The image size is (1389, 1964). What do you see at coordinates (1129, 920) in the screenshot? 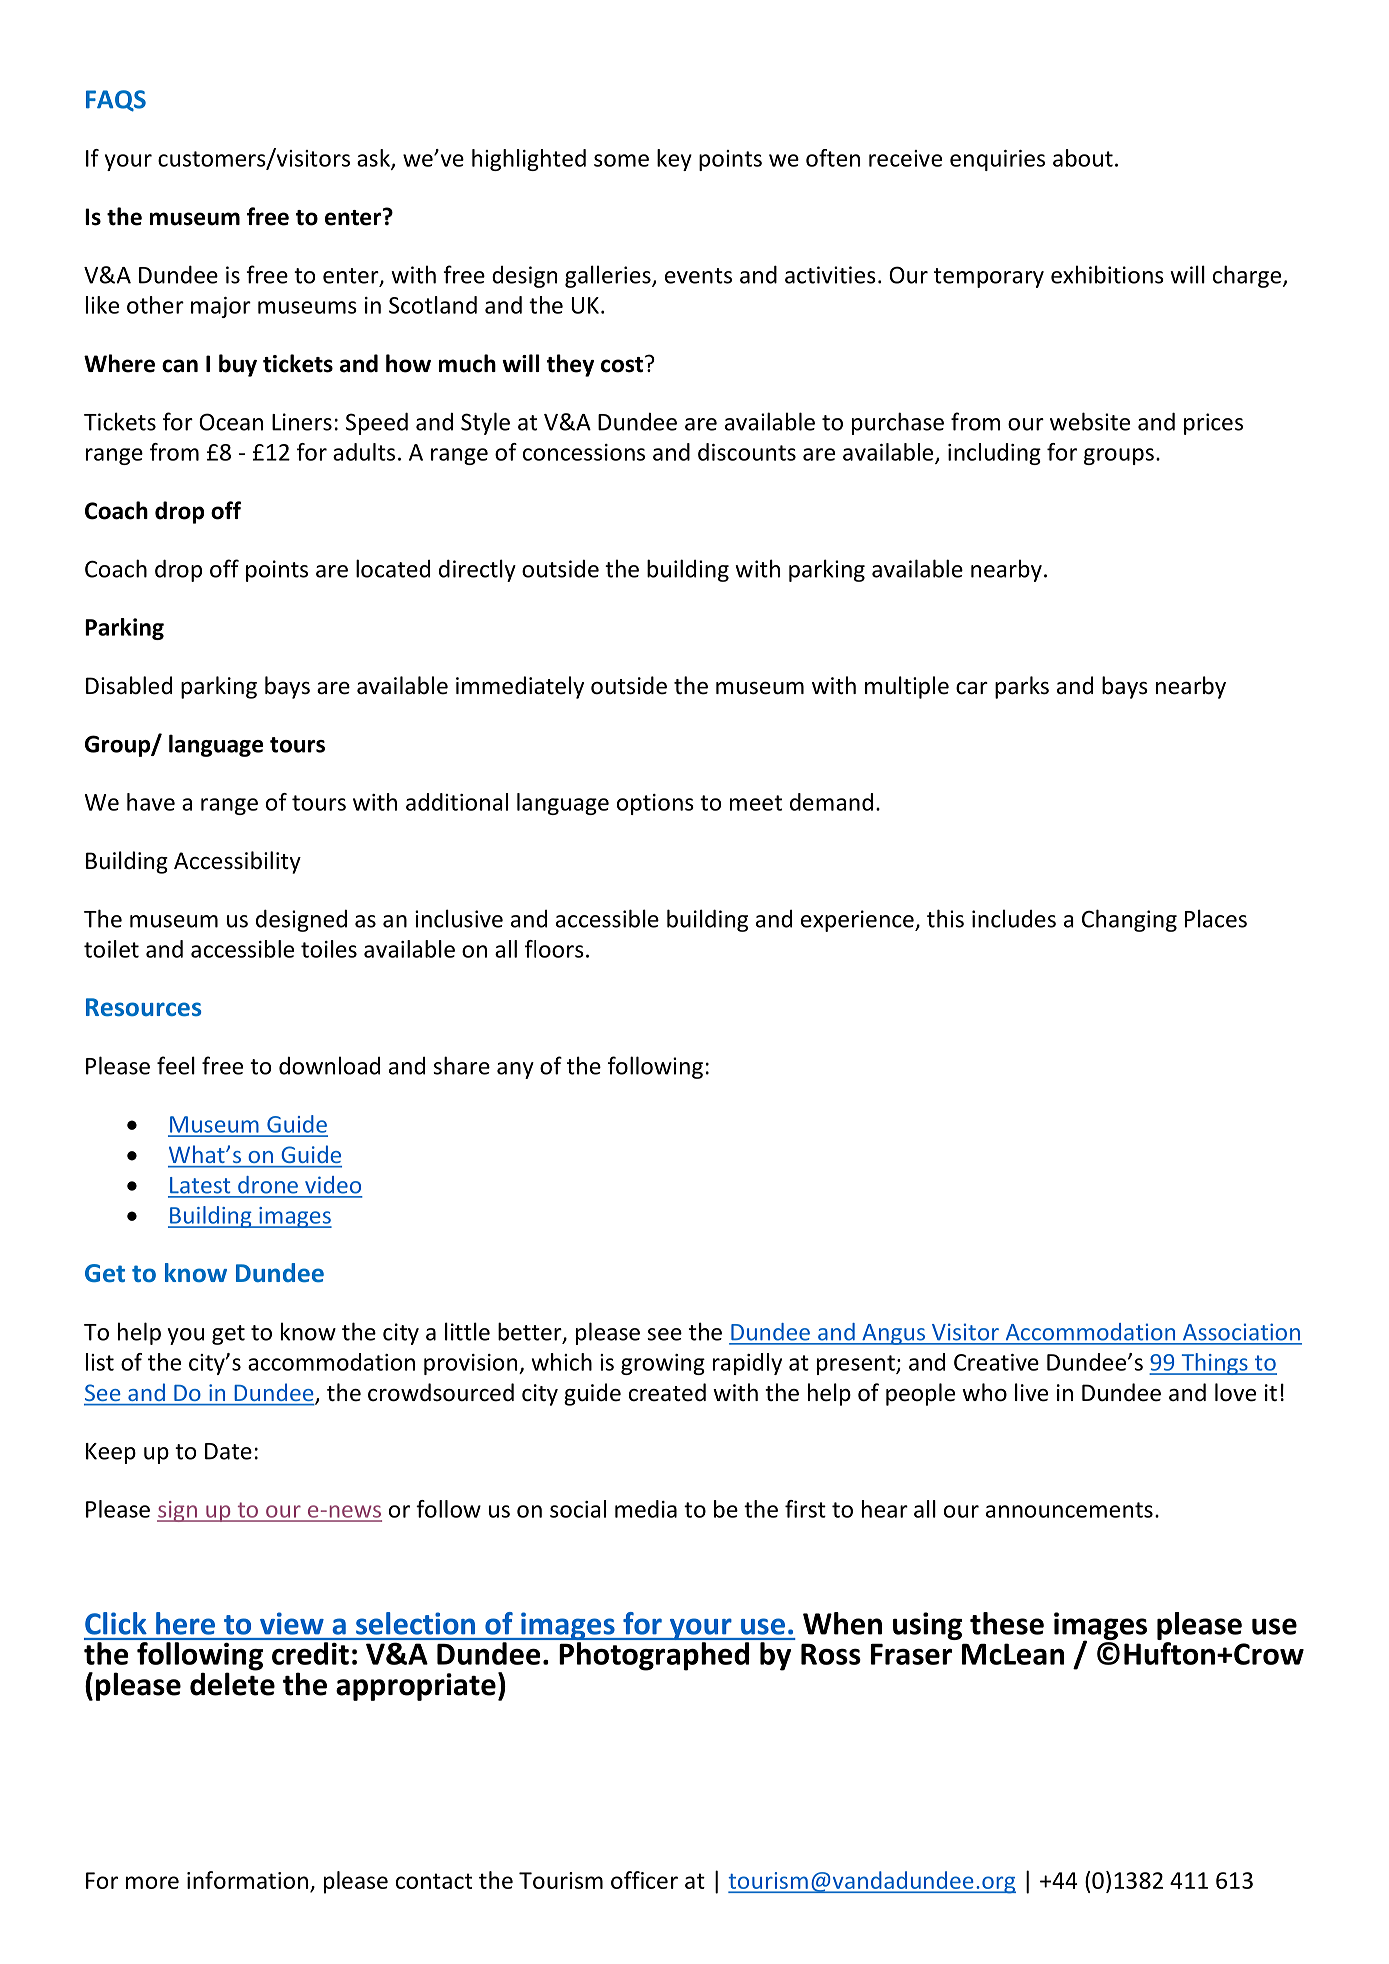
I see `Changing` at bounding box center [1129, 920].
